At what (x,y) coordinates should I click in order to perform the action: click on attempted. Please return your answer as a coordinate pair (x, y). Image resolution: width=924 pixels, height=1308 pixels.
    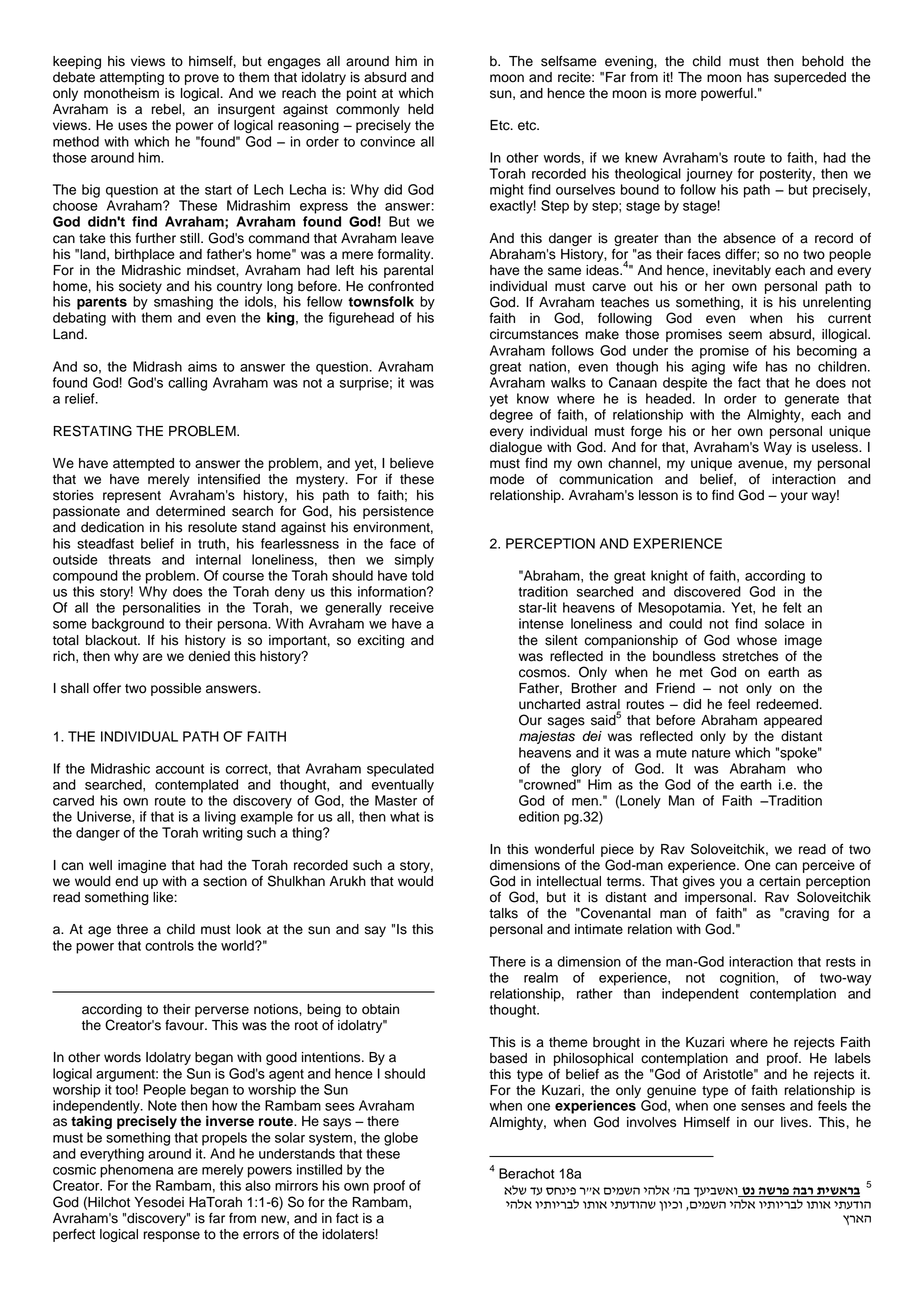
    Looking at the image, I should click on (143, 464).
